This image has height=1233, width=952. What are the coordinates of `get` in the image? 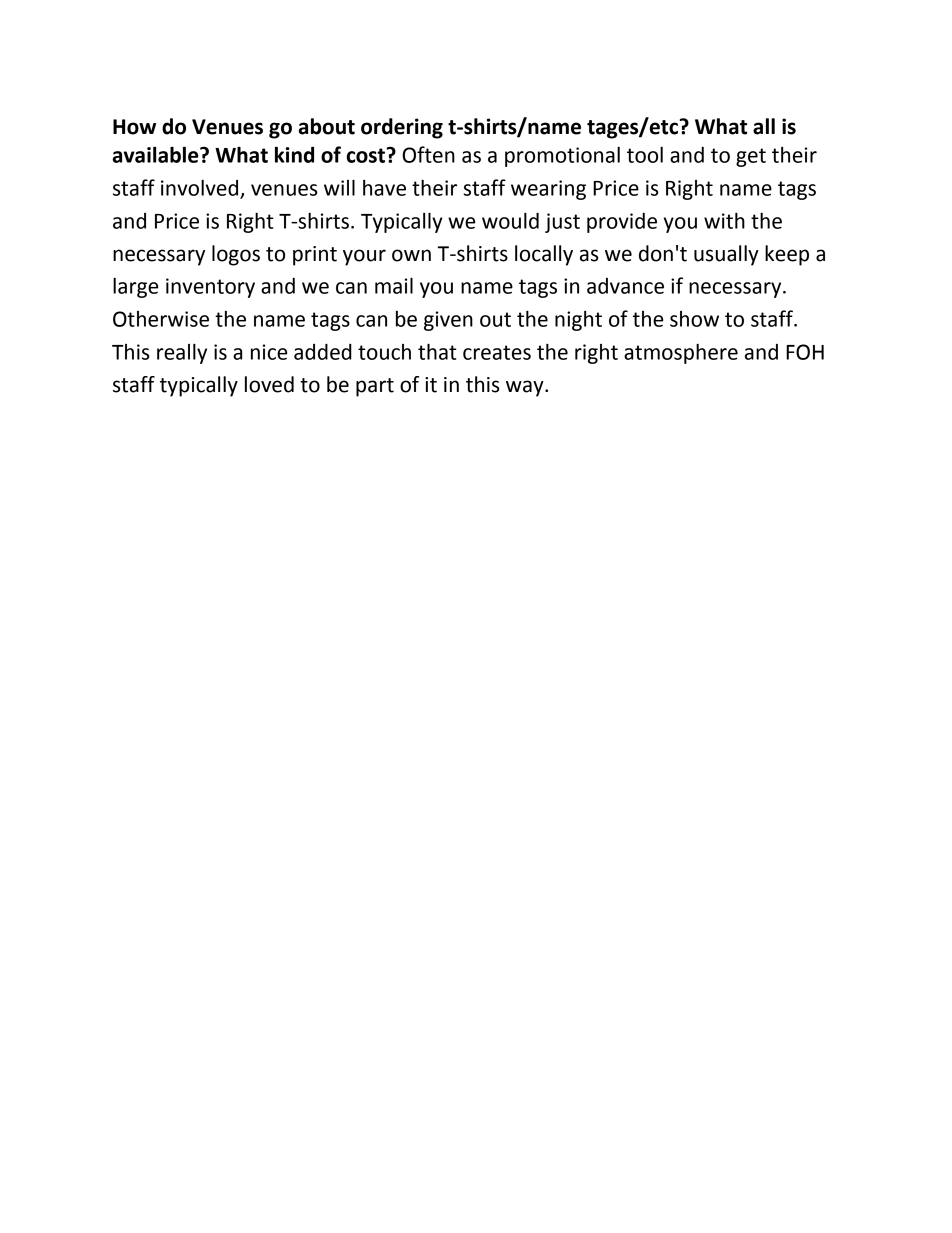 It's located at (751, 157).
